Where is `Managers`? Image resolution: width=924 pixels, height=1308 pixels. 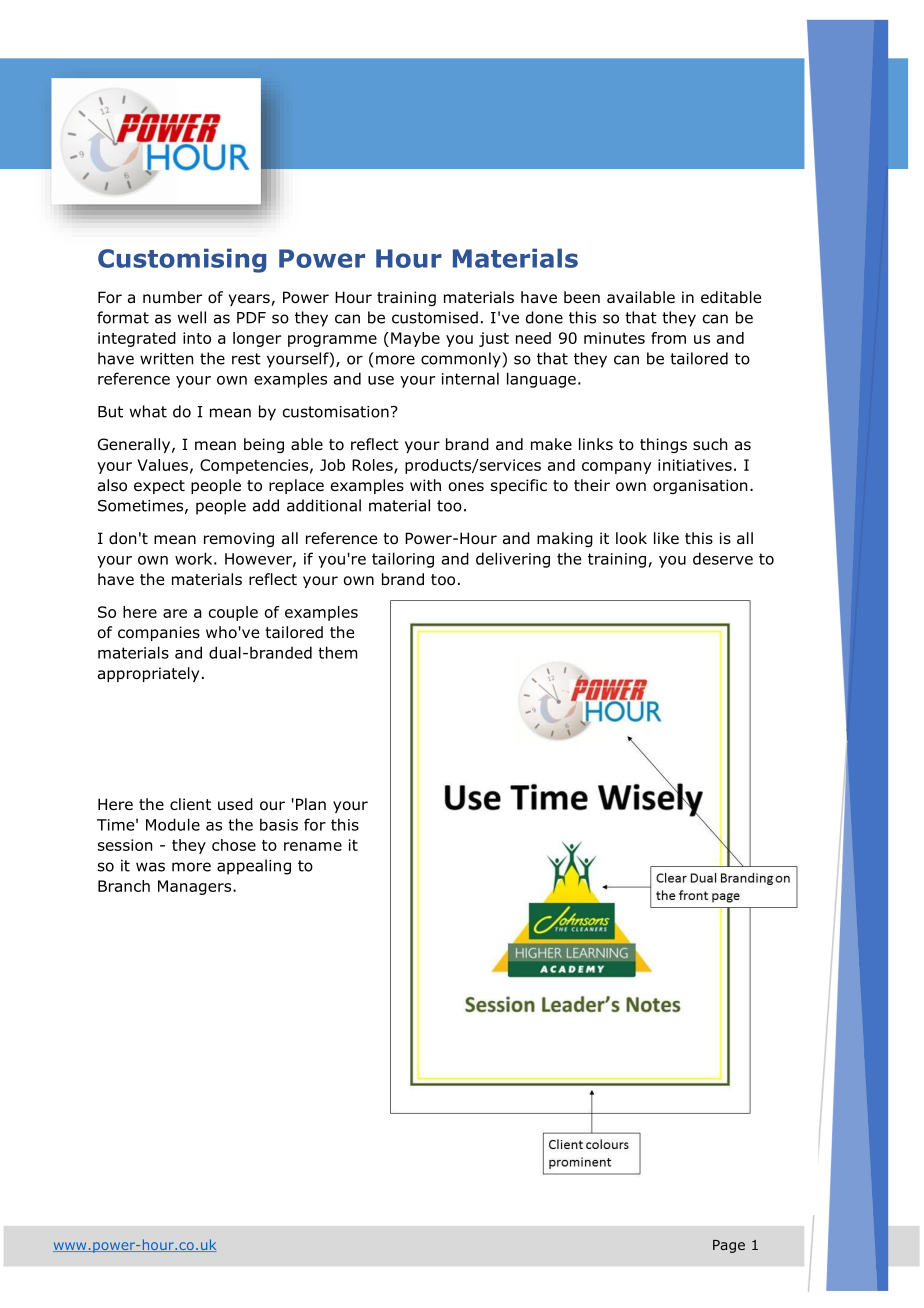
Managers is located at coordinates (196, 887).
